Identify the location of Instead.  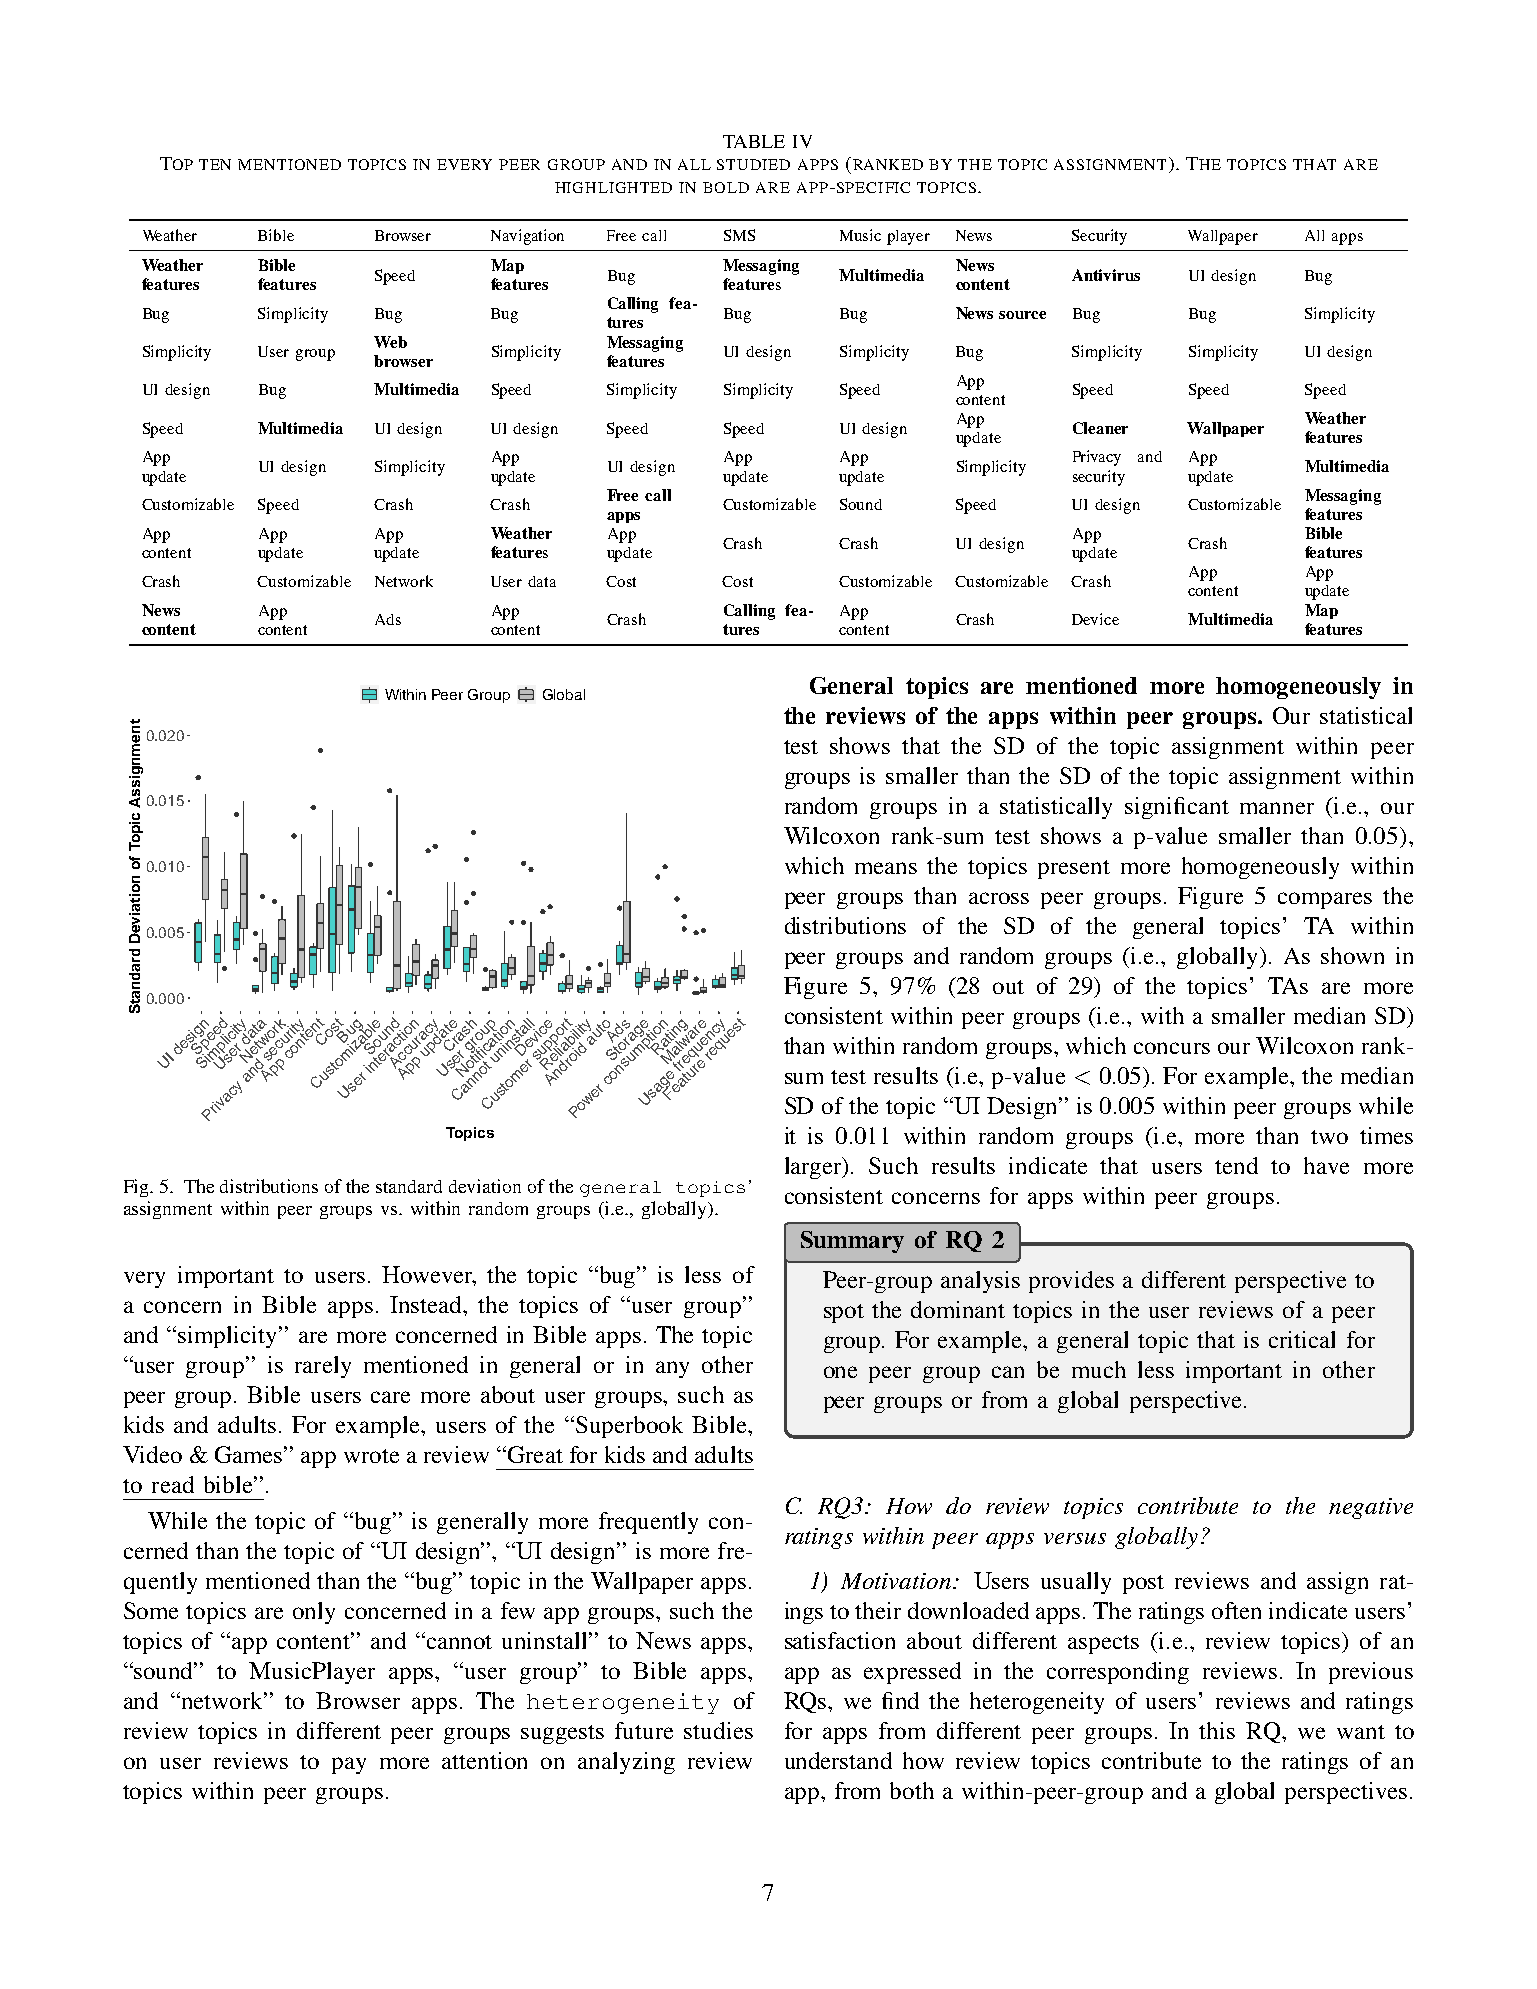
(427, 1304).
